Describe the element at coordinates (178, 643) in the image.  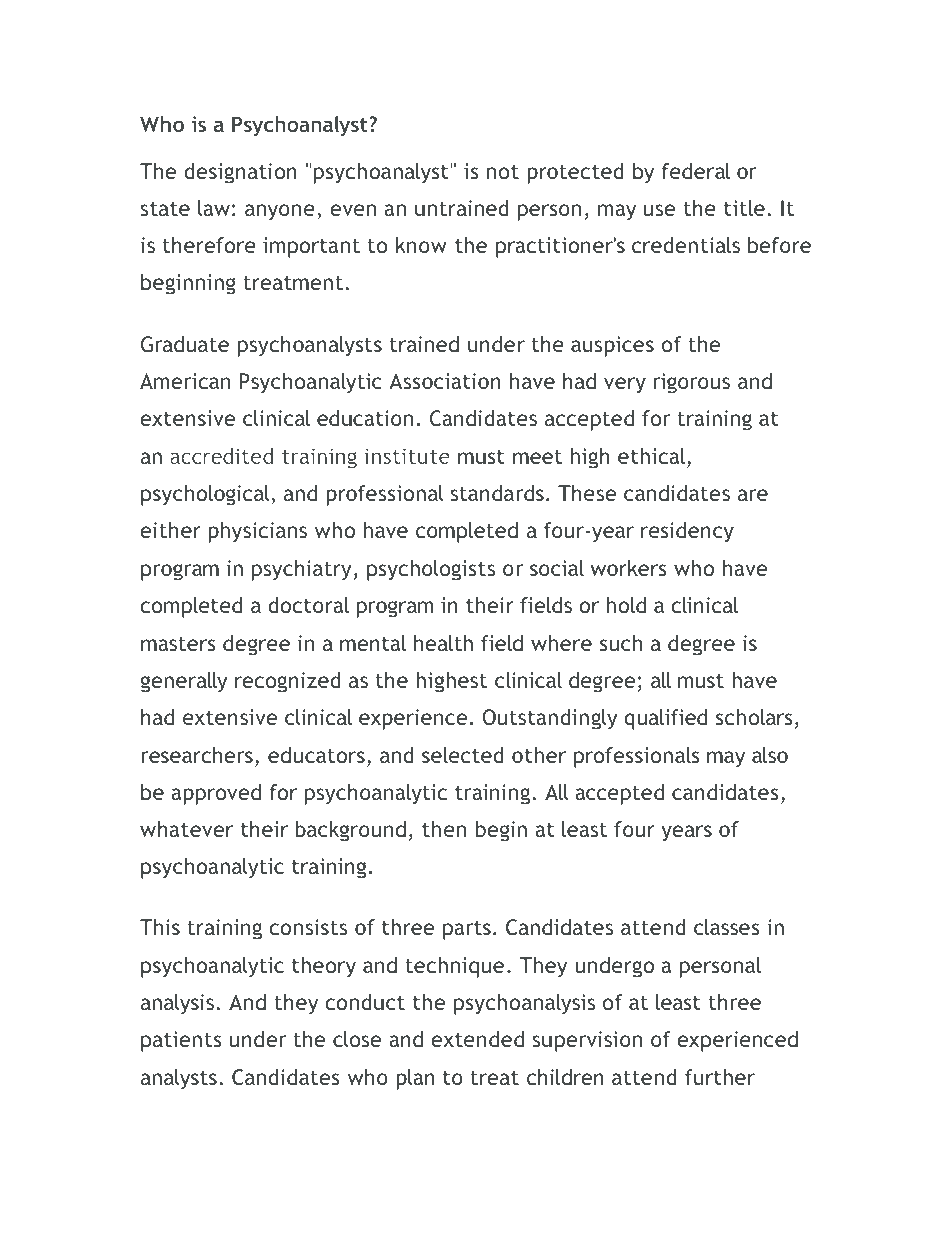
I see `masters` at that location.
